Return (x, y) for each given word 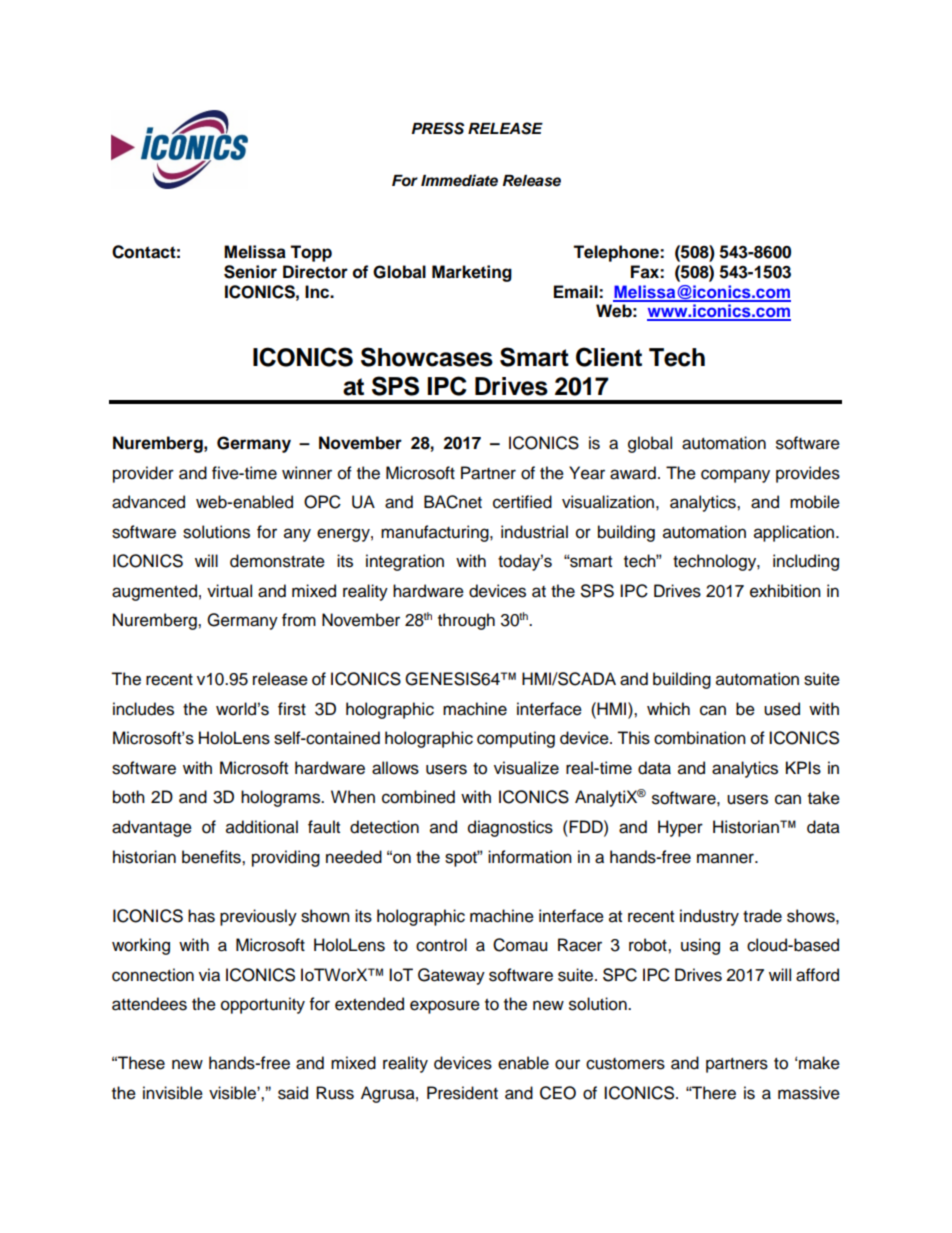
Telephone (617, 253)
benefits (212, 857)
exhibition (785, 591)
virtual (229, 591)
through (466, 621)
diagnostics (510, 828)
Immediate (459, 180)
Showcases (427, 357)
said (293, 1093)
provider (143, 474)
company (735, 476)
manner (727, 858)
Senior (250, 272)
